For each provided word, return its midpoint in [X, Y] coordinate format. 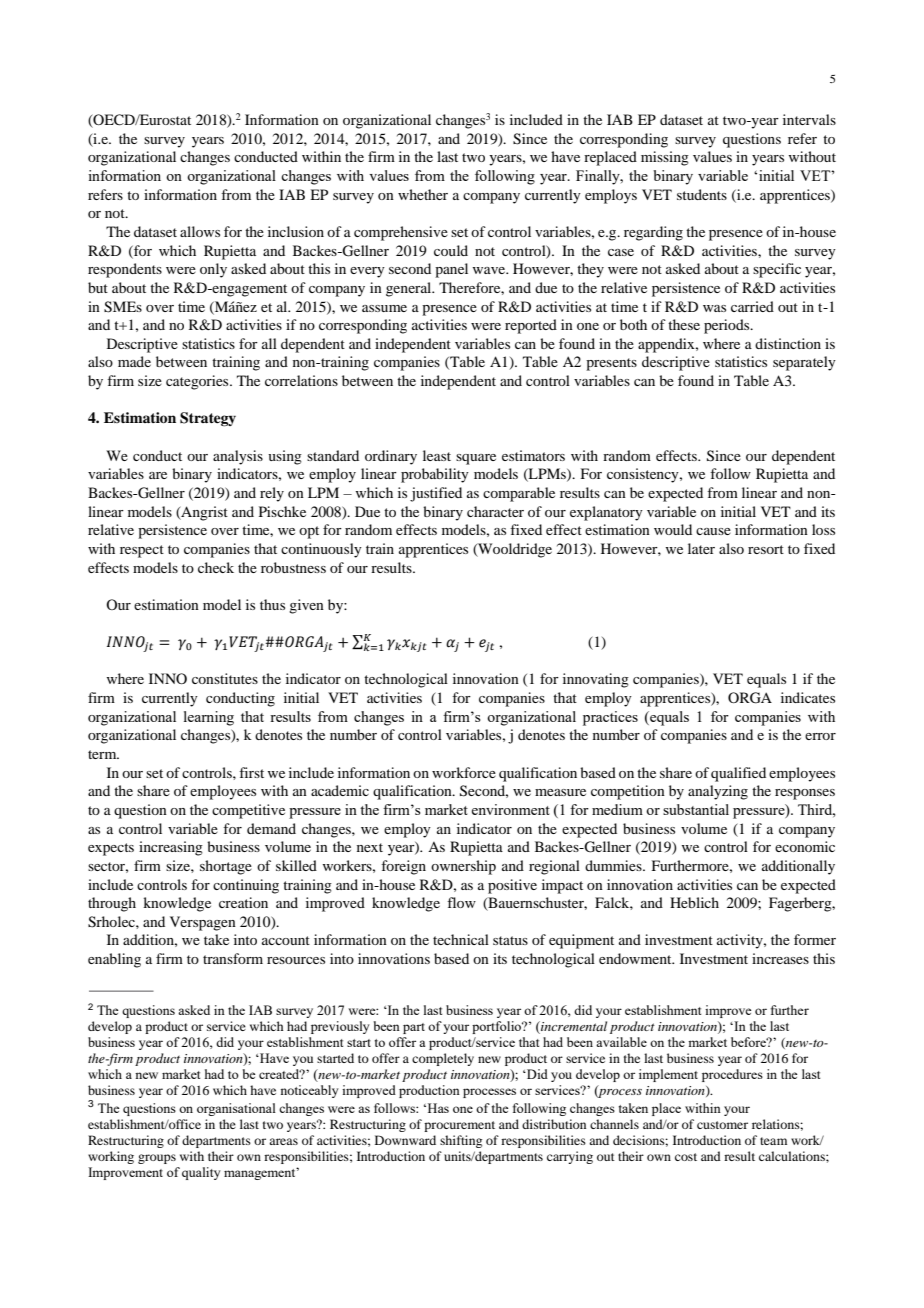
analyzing [718, 792]
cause [713, 531]
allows [200, 231]
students [702, 194]
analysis [238, 457]
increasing [171, 848]
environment [510, 809]
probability [435, 475]
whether [423, 194]
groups [157, 1159]
